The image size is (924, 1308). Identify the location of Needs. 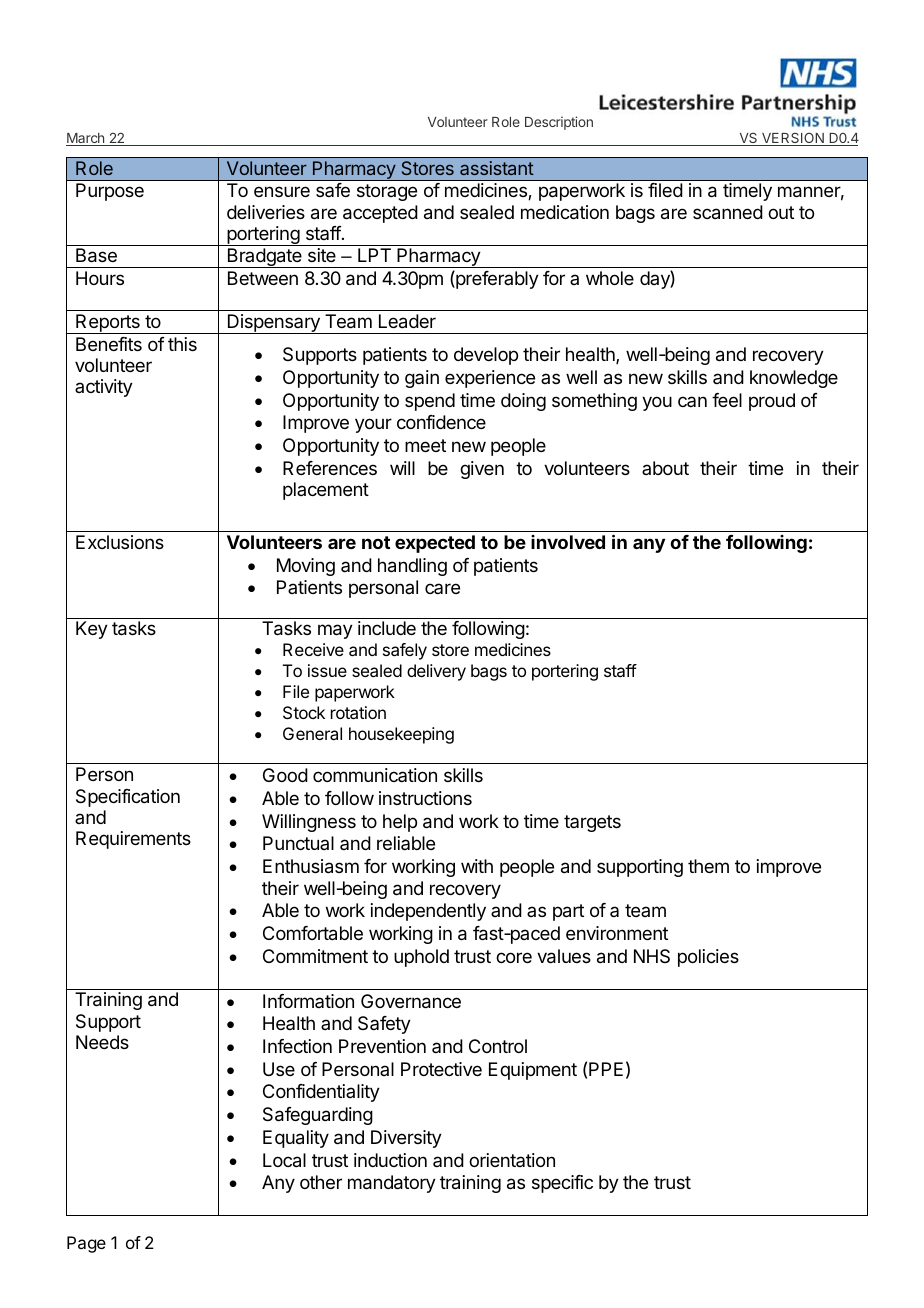
(102, 1042).
